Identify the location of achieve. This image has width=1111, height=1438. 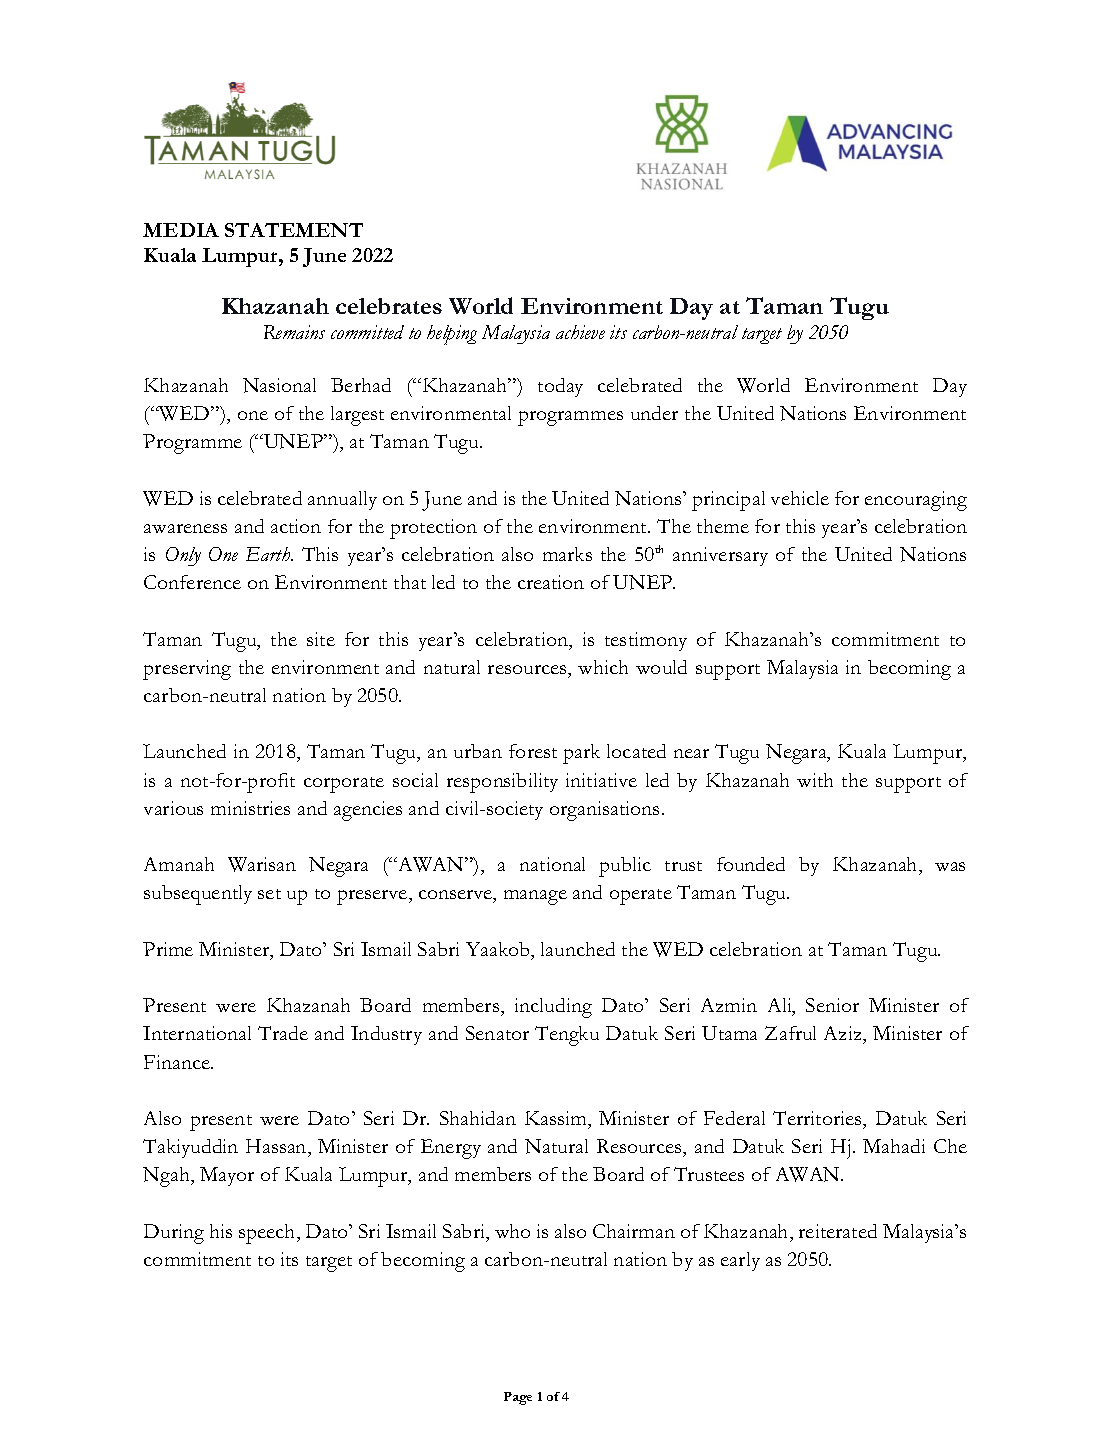
(580, 332).
